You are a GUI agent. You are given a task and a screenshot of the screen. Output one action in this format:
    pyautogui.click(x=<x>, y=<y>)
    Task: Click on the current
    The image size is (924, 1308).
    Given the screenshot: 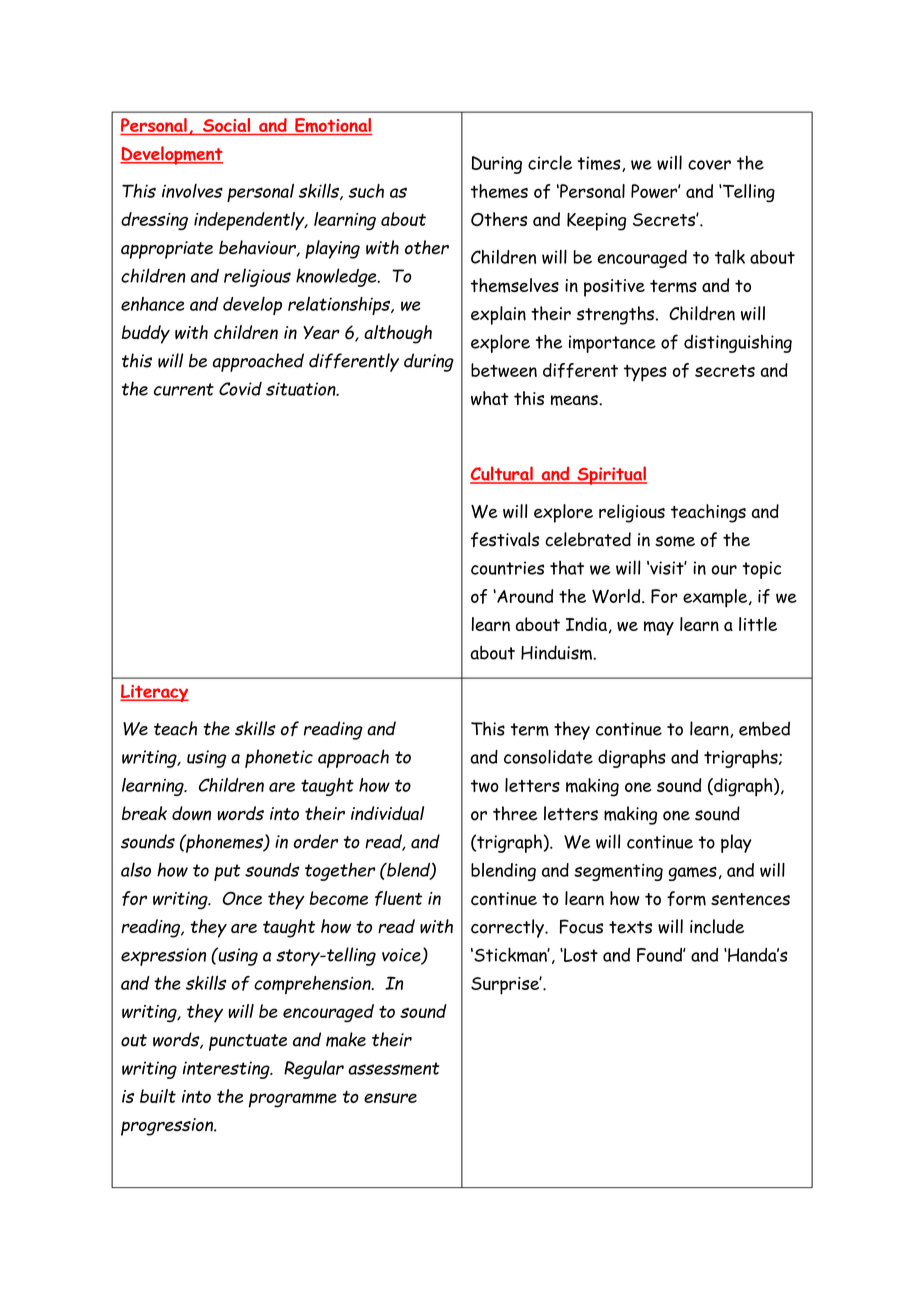 What is the action you would take?
    pyautogui.click(x=184, y=389)
